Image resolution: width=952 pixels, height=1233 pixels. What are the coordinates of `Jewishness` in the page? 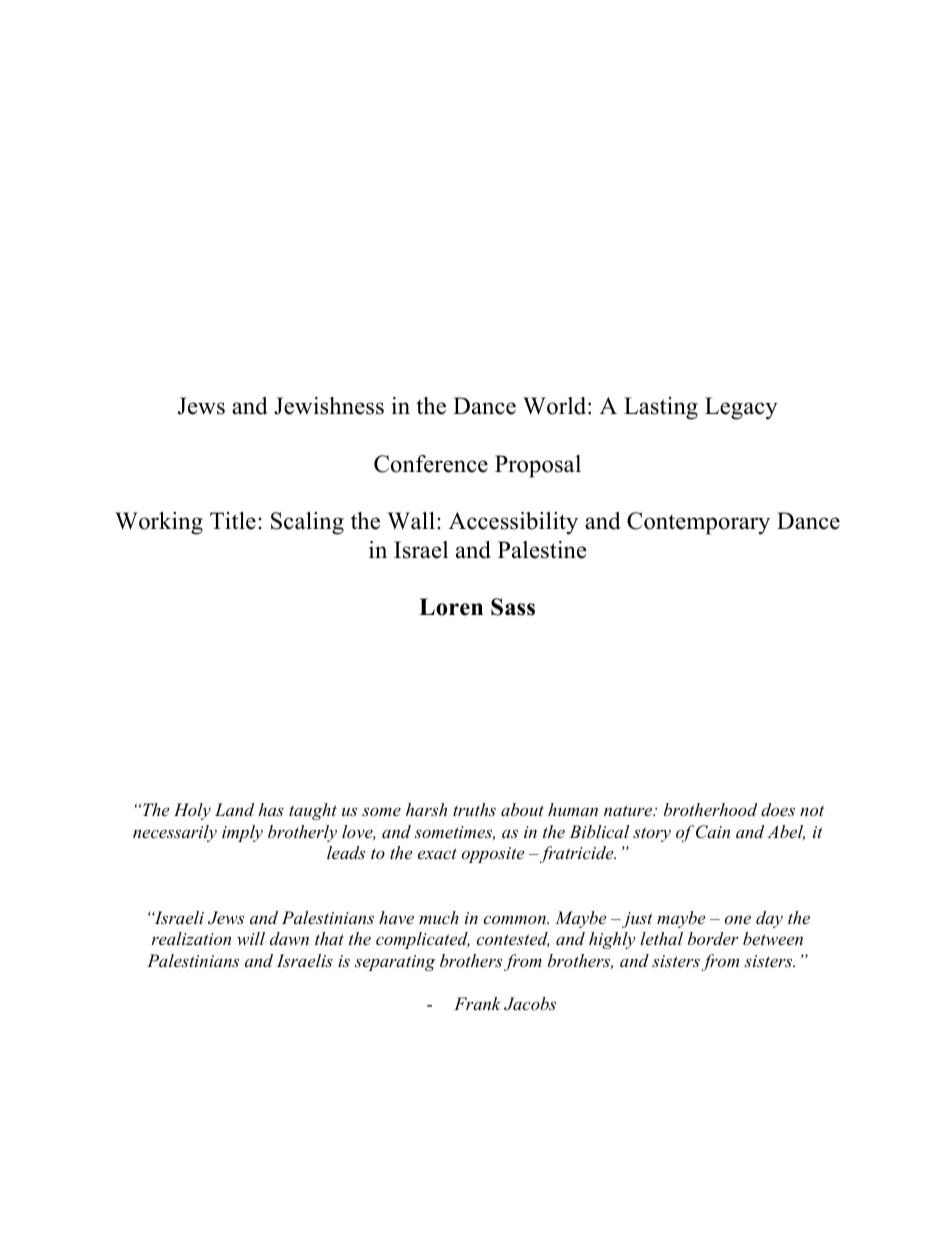 It's located at (329, 406).
